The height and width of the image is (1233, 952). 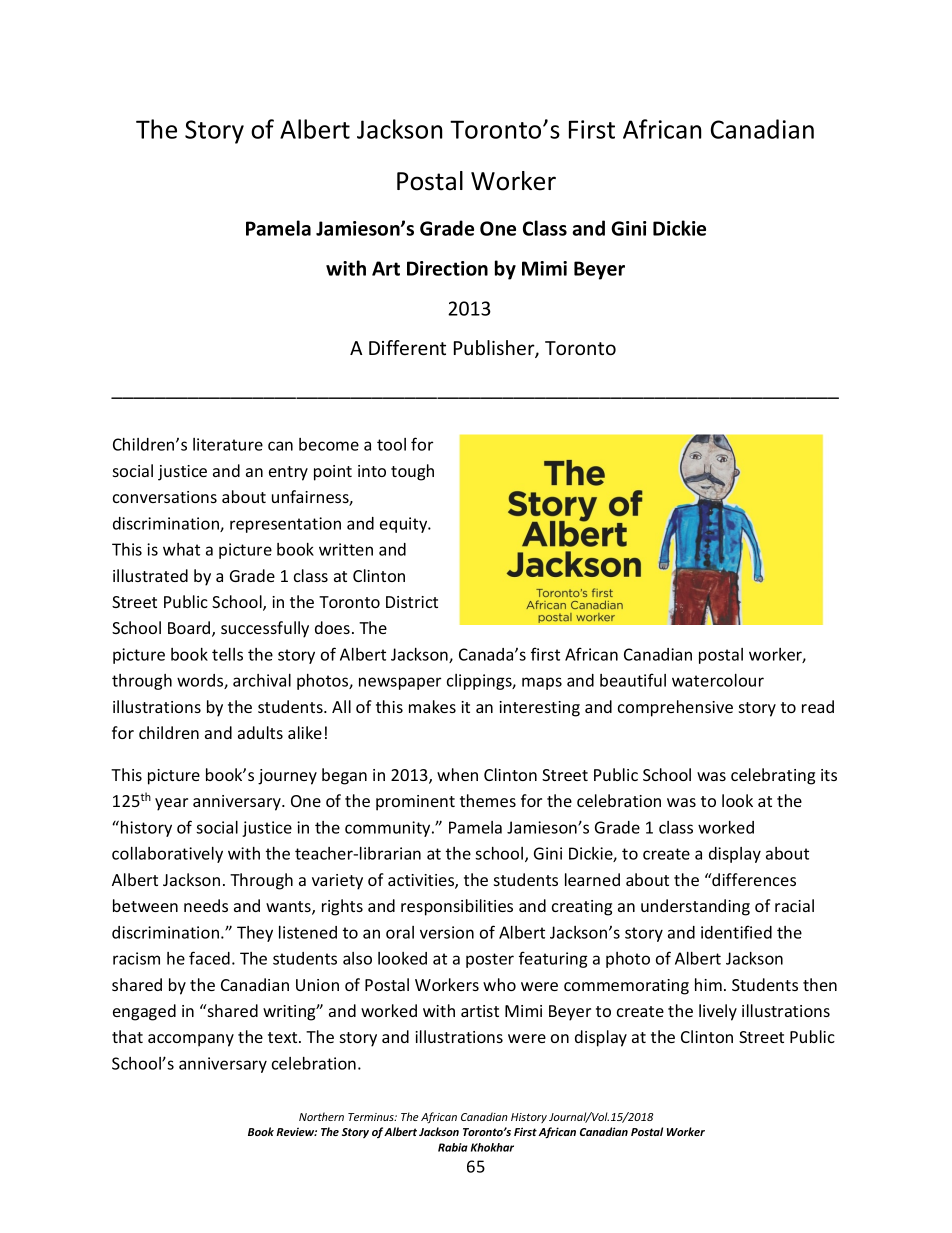 What do you see at coordinates (675, 708) in the image?
I see `comprehensive` at bounding box center [675, 708].
